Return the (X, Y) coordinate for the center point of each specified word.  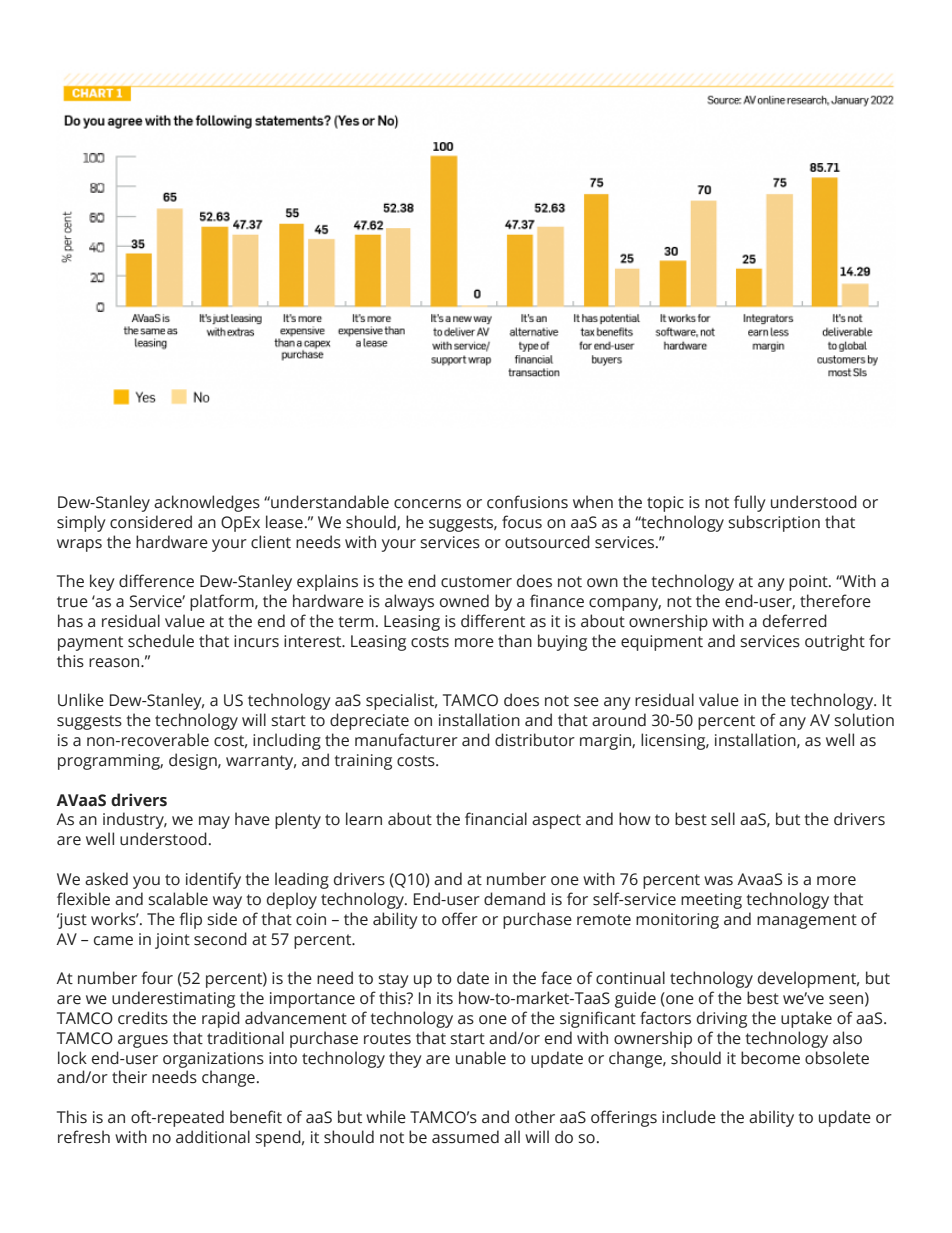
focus (522, 522)
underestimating (173, 999)
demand (514, 899)
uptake (806, 1019)
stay (393, 980)
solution (864, 720)
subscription (774, 523)
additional (213, 1137)
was (718, 881)
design (194, 761)
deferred (795, 621)
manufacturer (406, 740)
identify (213, 880)
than (515, 641)
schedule (161, 641)
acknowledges (207, 503)
